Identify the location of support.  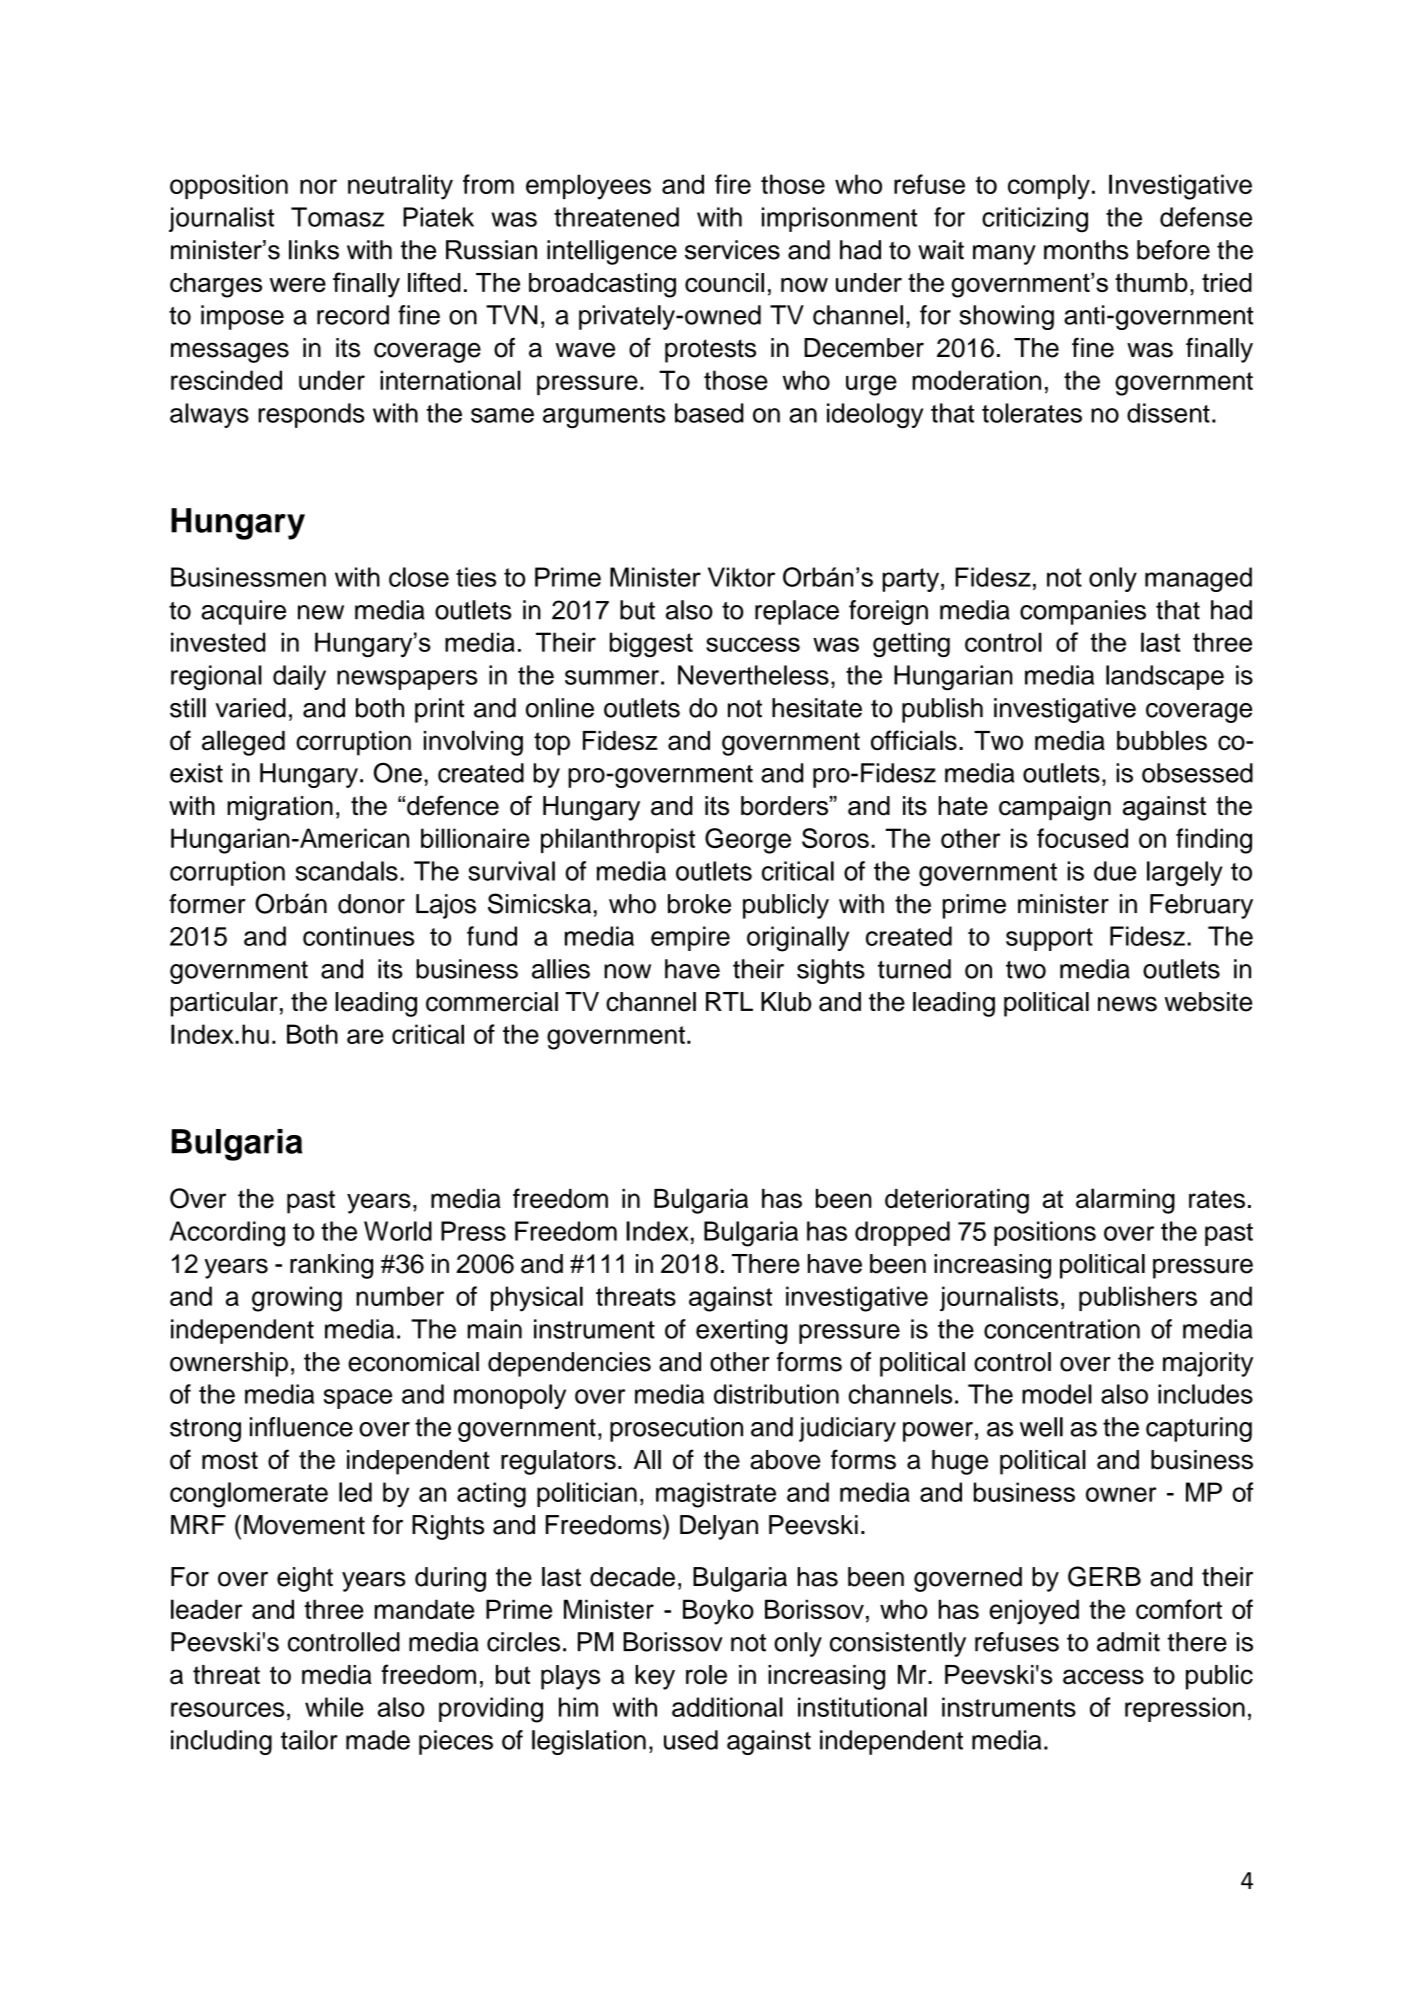
(1049, 939).
